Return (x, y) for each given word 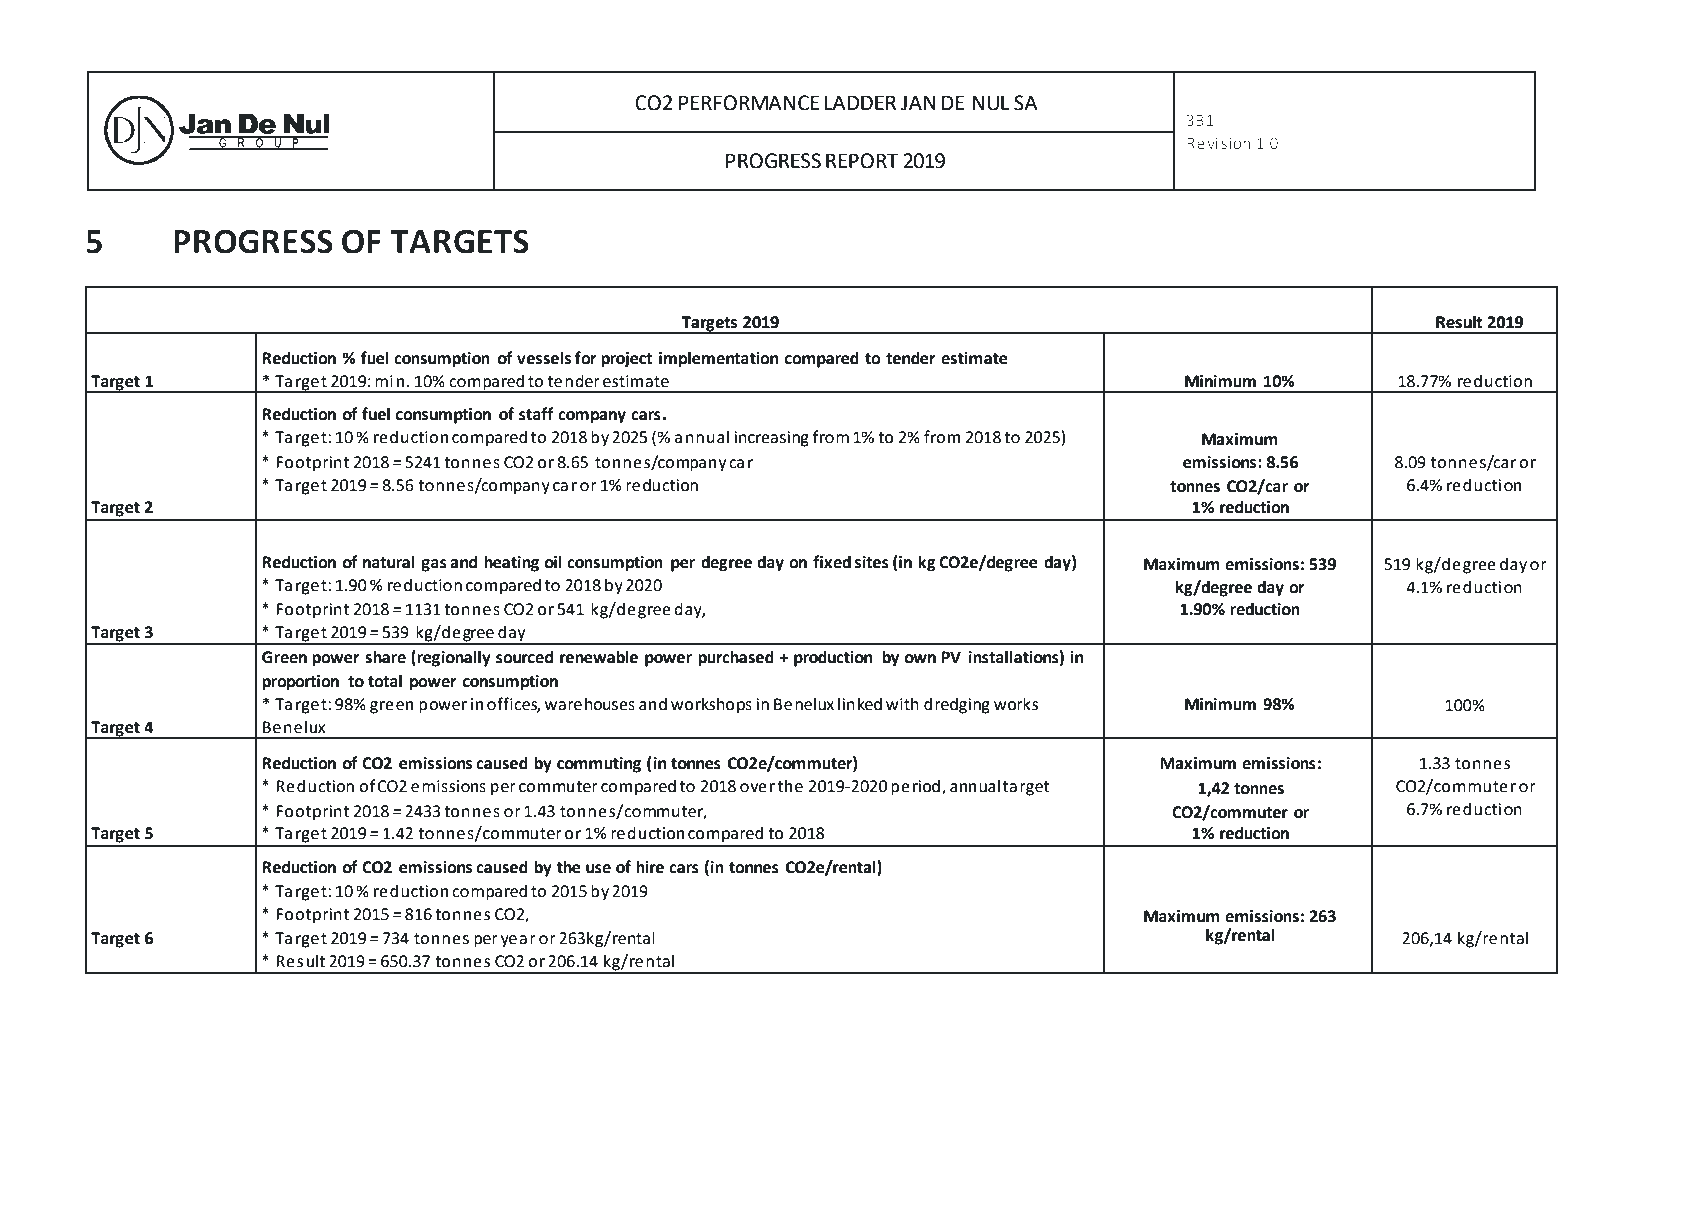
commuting (599, 765)
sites (872, 562)
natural (388, 562)
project (627, 360)
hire (650, 867)
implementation (718, 359)
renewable (599, 657)
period (915, 787)
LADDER (860, 102)
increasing (772, 439)
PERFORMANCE (749, 103)
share (385, 657)
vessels (544, 358)
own (920, 659)
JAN (918, 103)
